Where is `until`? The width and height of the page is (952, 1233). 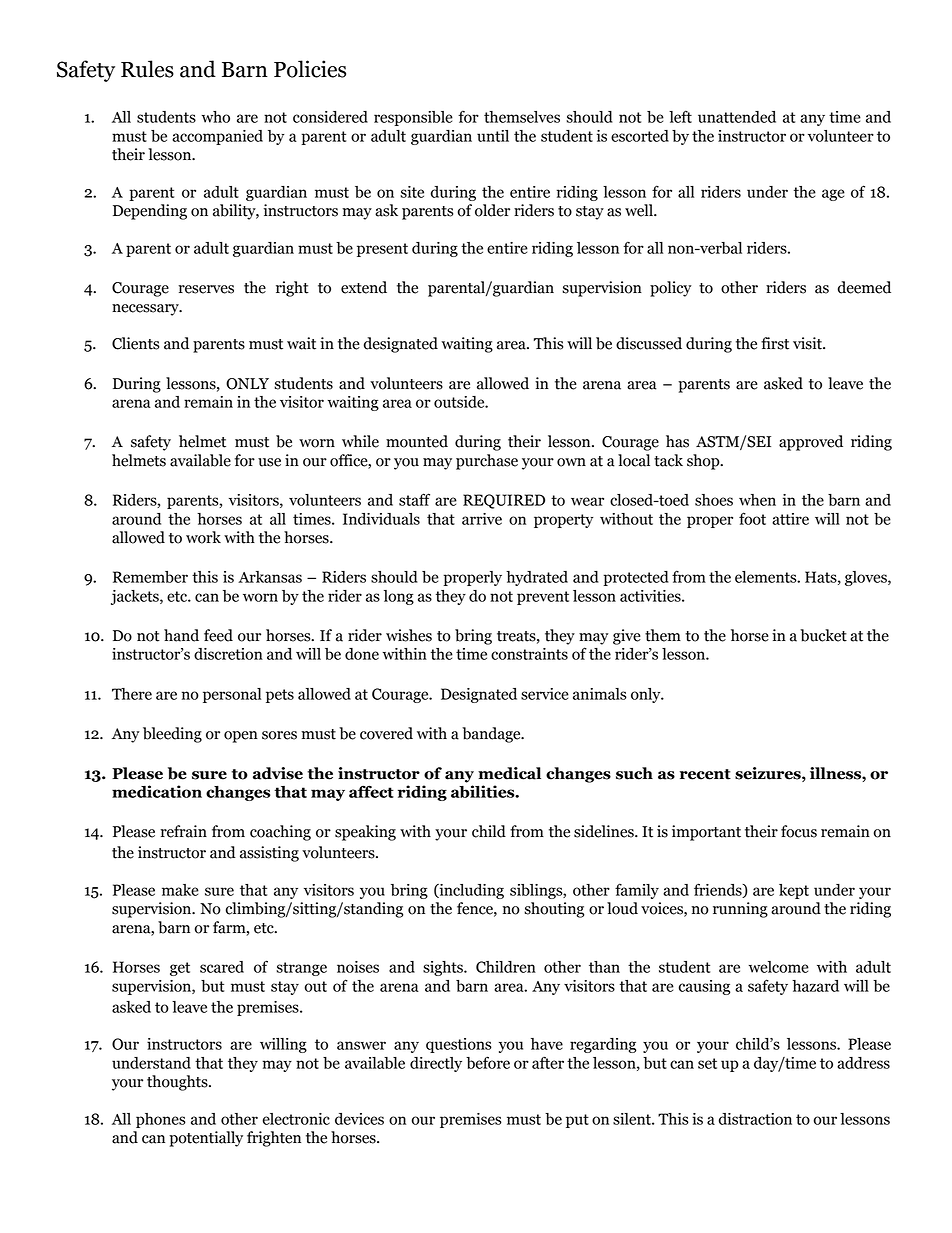
until is located at coordinates (493, 136).
